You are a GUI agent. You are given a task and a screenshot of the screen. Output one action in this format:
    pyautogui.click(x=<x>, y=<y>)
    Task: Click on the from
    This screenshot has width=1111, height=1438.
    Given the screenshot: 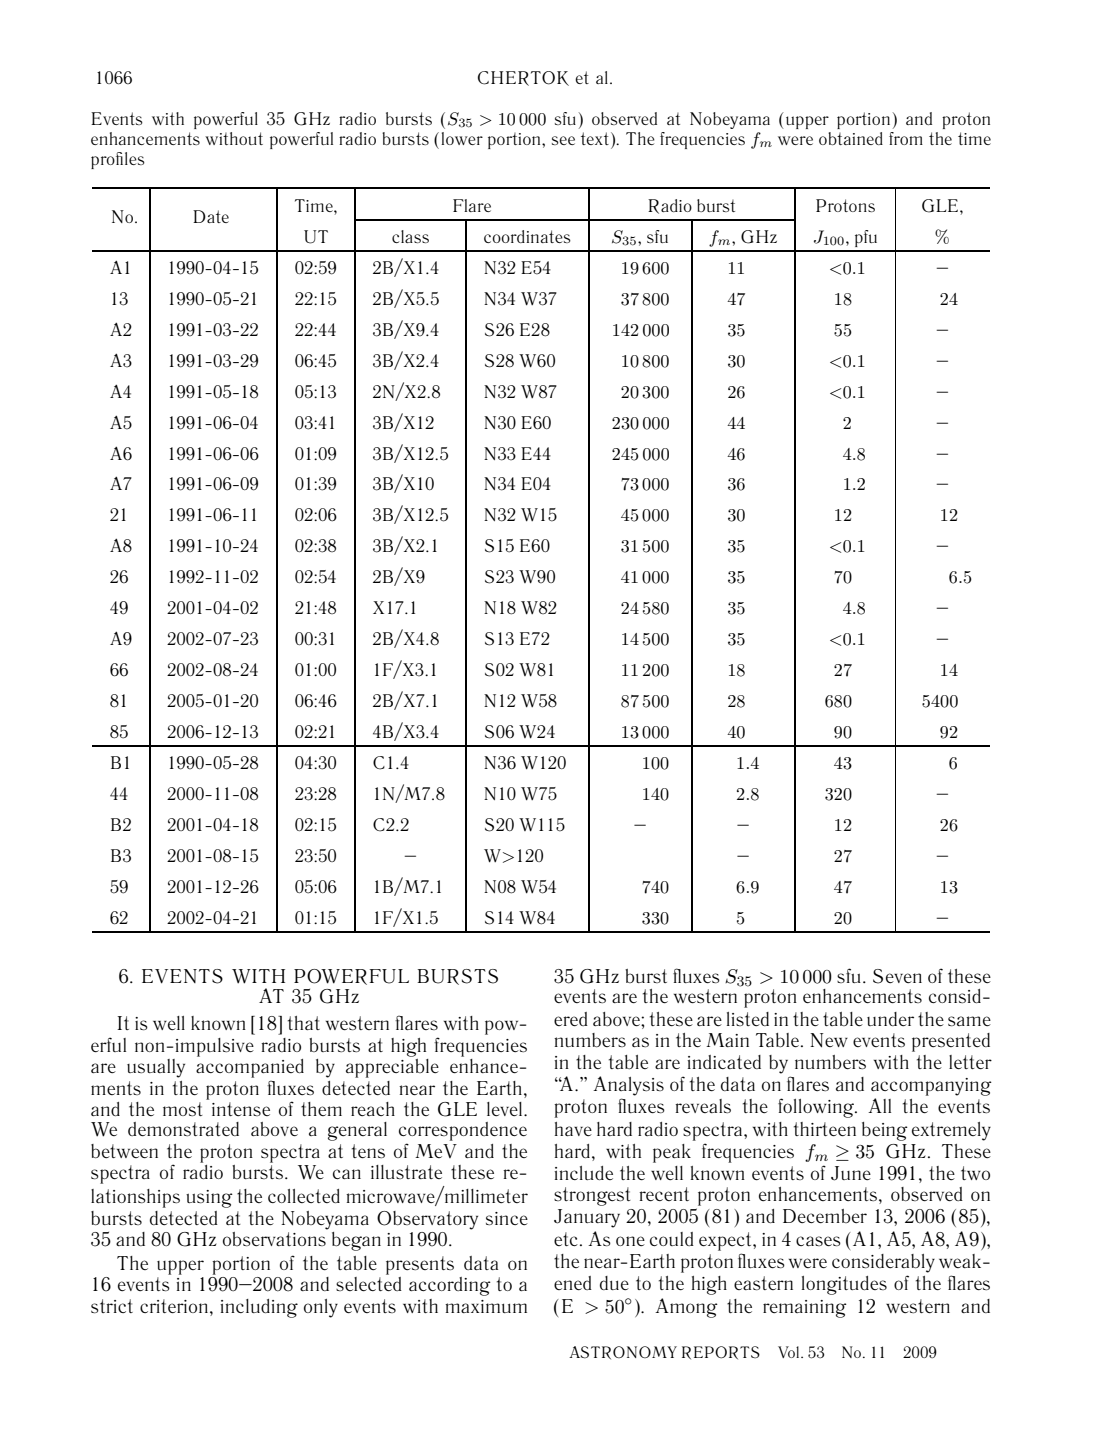 What is the action you would take?
    pyautogui.click(x=906, y=138)
